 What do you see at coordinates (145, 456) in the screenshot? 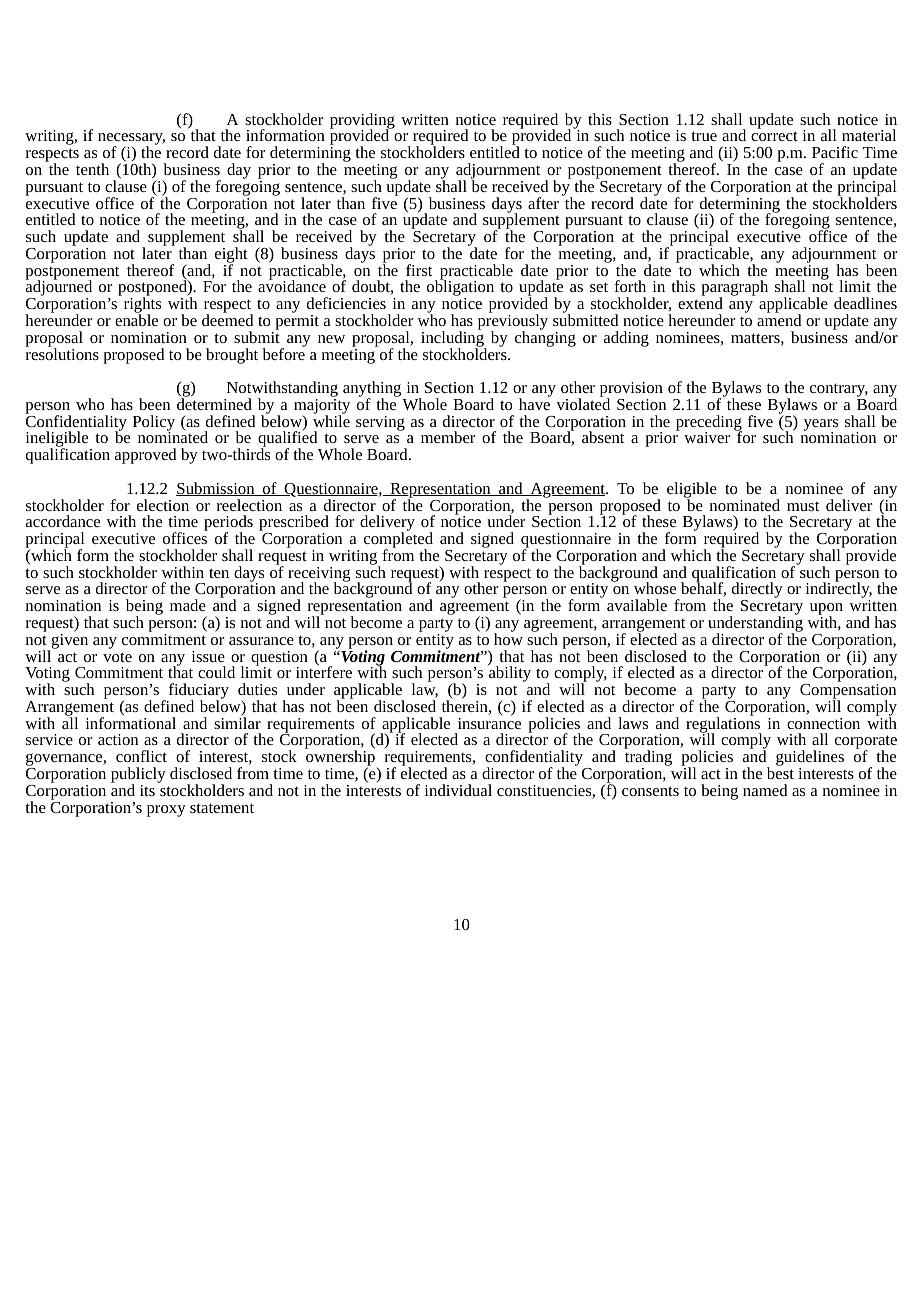
I see `approved` at bounding box center [145, 456].
